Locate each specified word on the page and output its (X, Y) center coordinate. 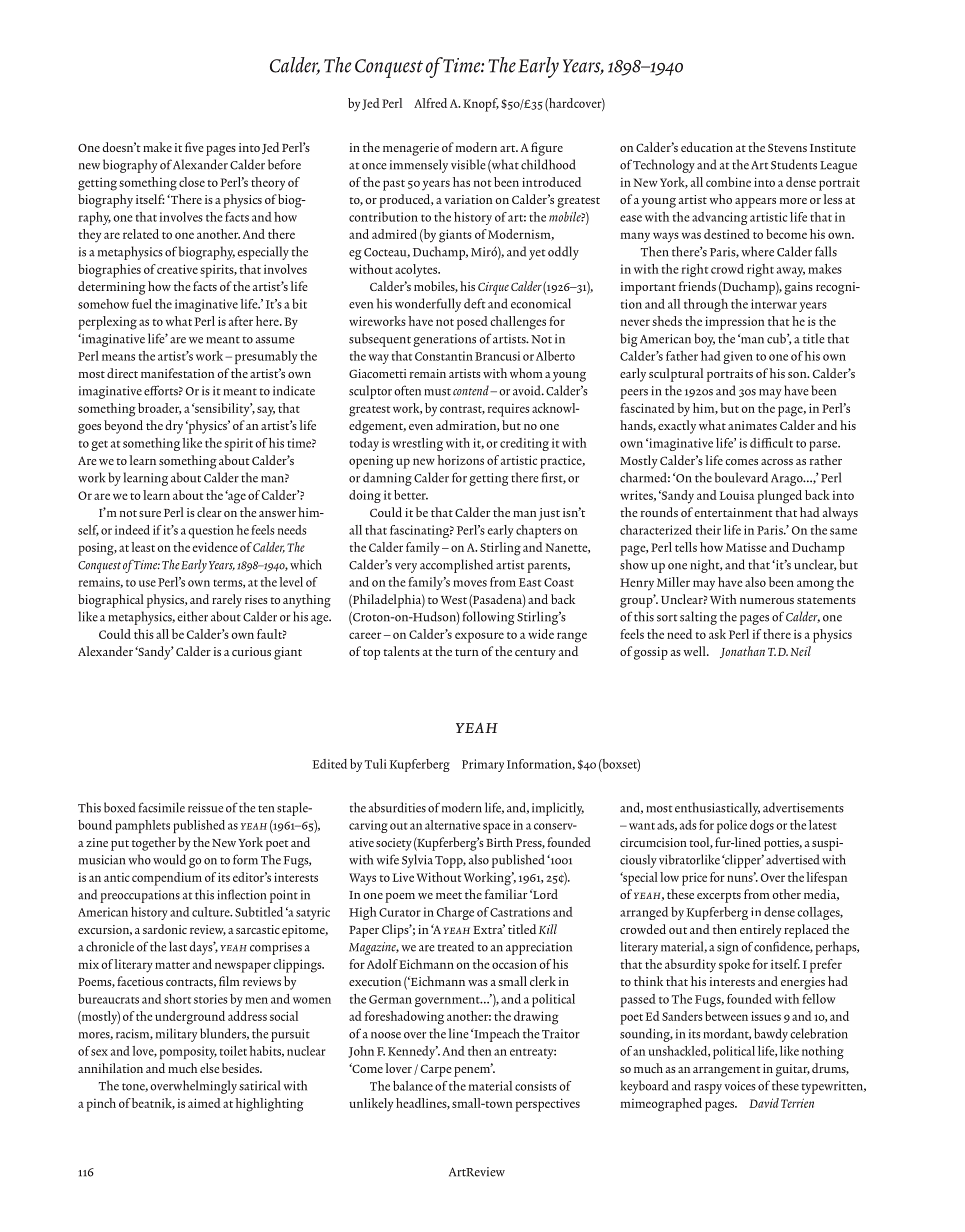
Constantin (444, 356)
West (454, 600)
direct (122, 373)
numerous (767, 601)
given (738, 357)
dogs (762, 826)
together (154, 844)
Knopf (481, 105)
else (209, 1068)
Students (794, 164)
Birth (499, 842)
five (194, 147)
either (192, 616)
